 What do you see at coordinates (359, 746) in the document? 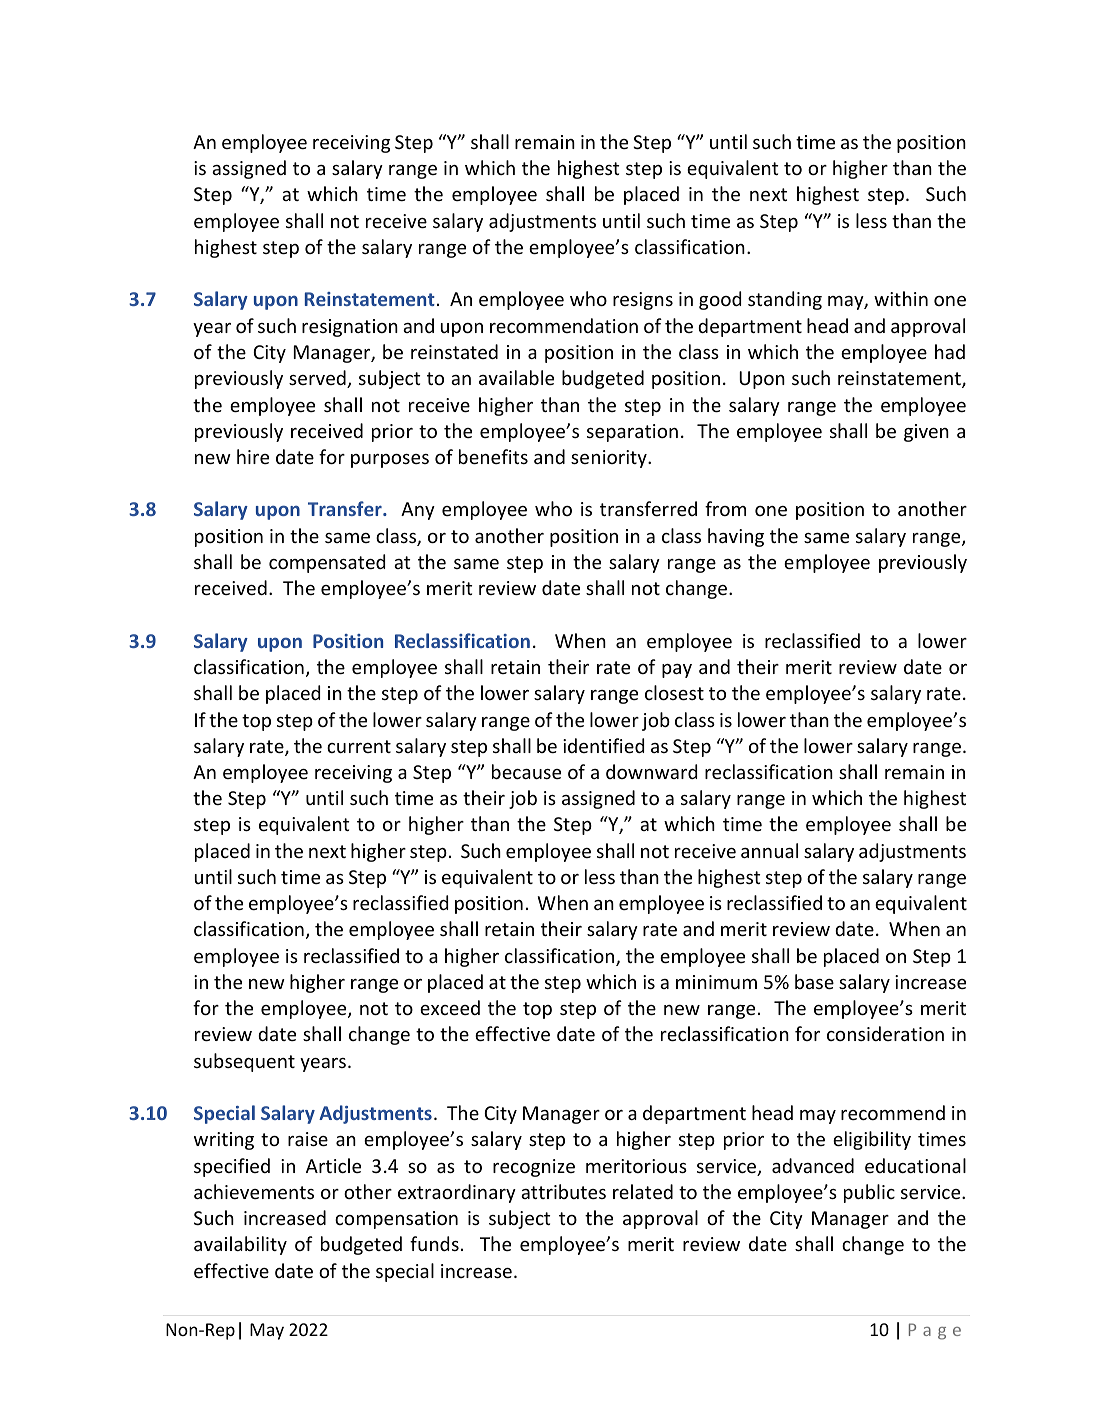
I see `current` at bounding box center [359, 746].
